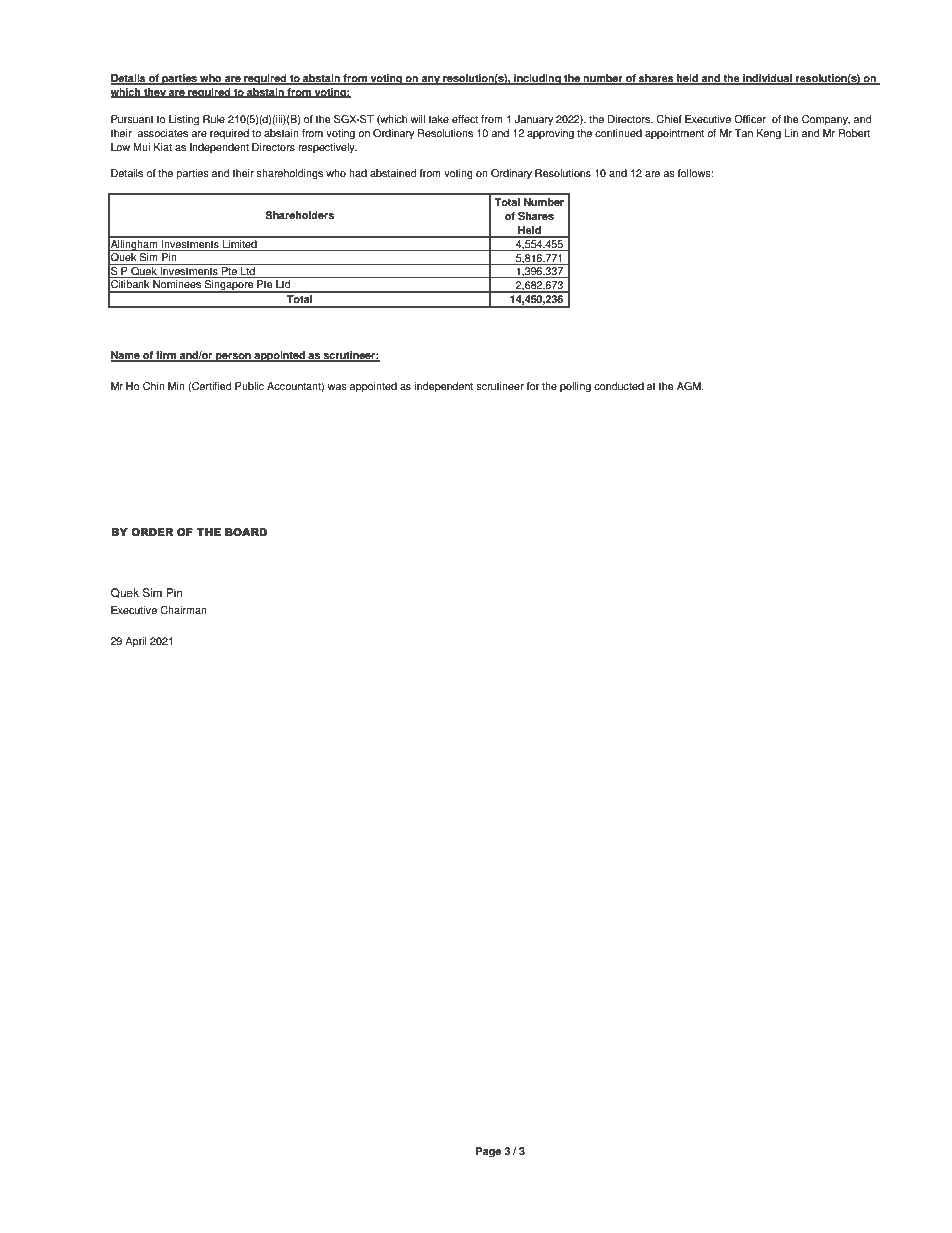 The width and height of the screenshot is (952, 1233). What do you see at coordinates (246, 532) in the screenshot?
I see `BOARD` at bounding box center [246, 532].
